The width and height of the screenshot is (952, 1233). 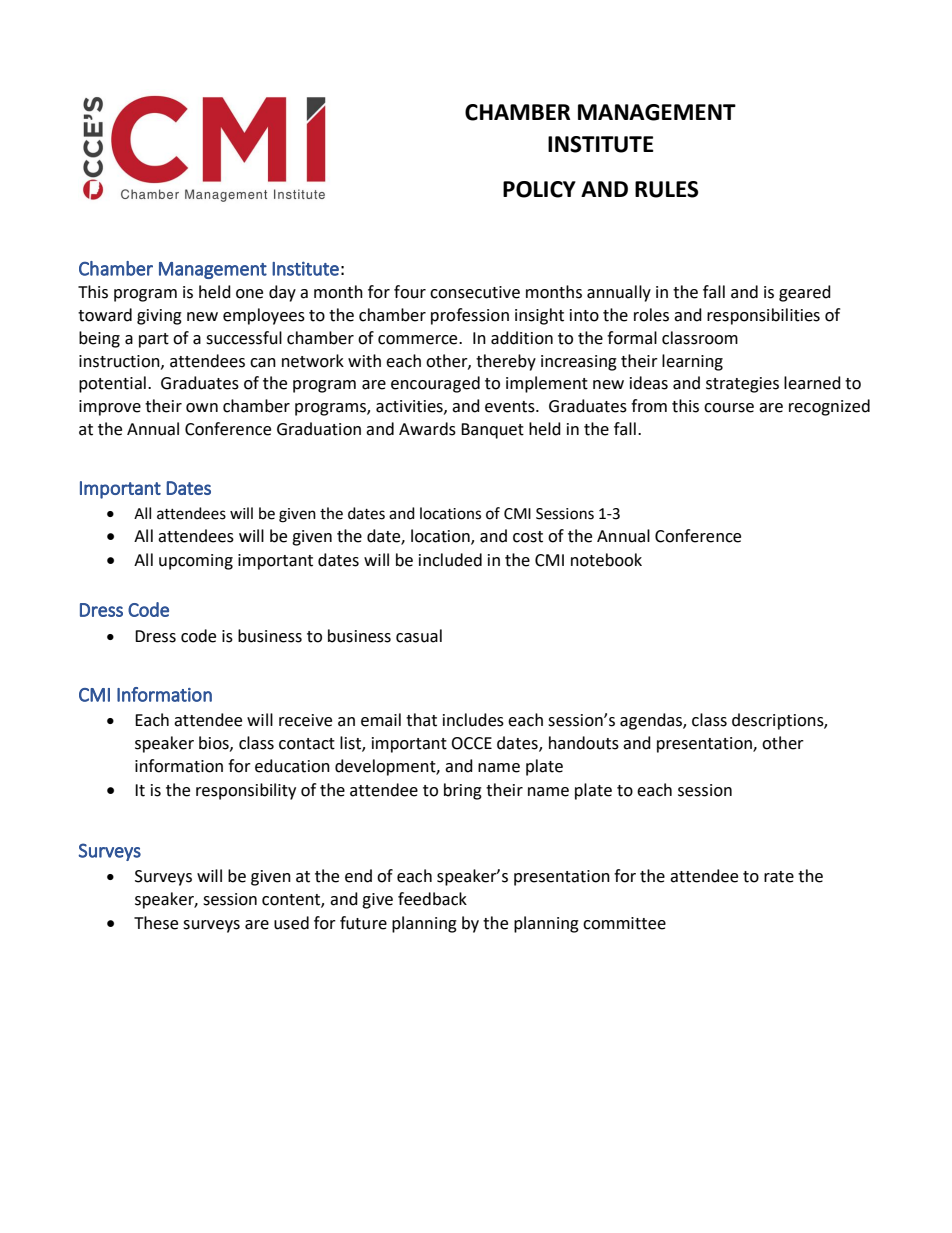 What do you see at coordinates (249, 294) in the screenshot?
I see `one` at bounding box center [249, 294].
